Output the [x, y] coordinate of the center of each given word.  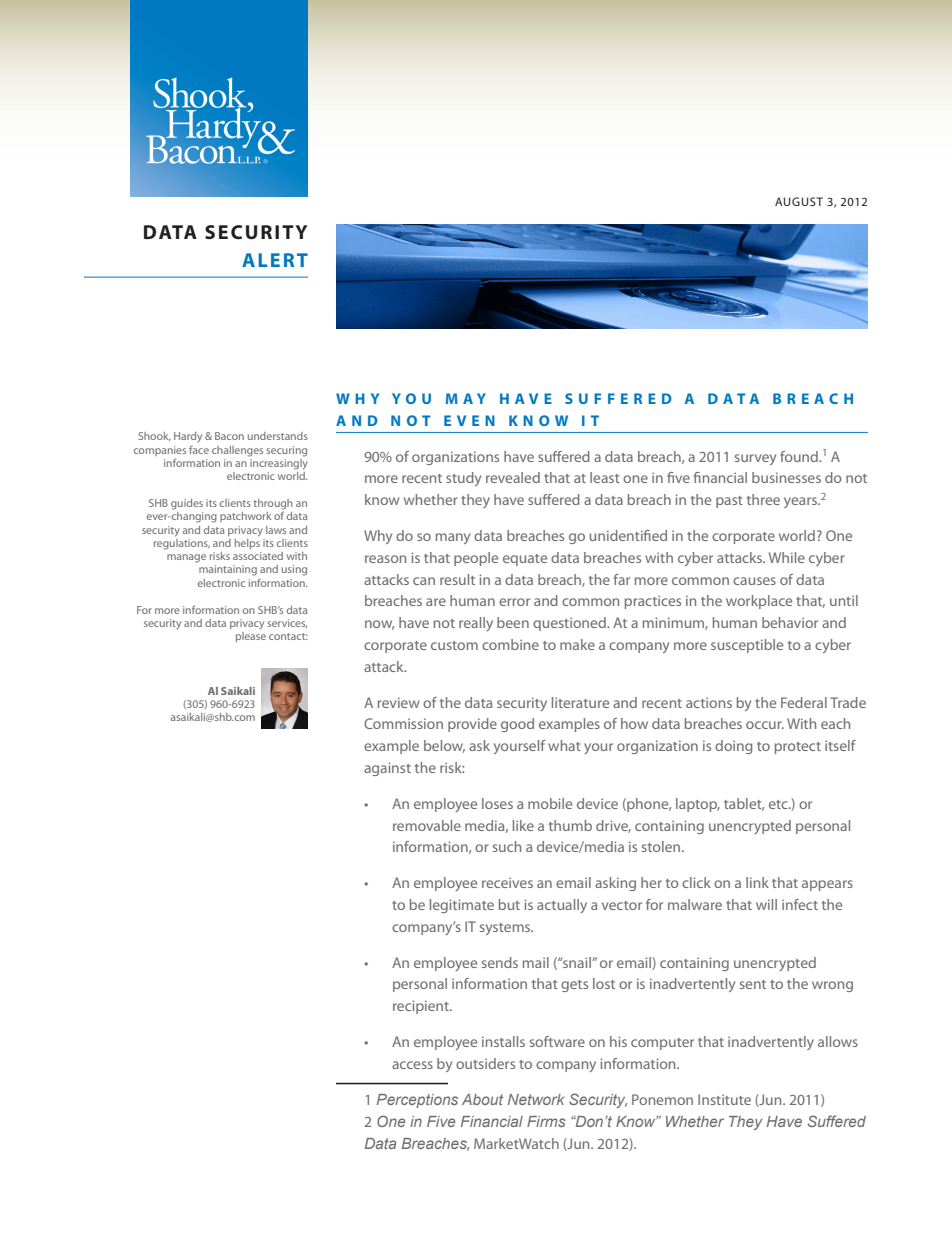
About [482, 1099]
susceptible [747, 646]
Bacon [229, 436]
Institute [724, 1099]
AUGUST [799, 201]
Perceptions [417, 1101]
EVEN [469, 420]
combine [510, 644]
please [251, 637]
